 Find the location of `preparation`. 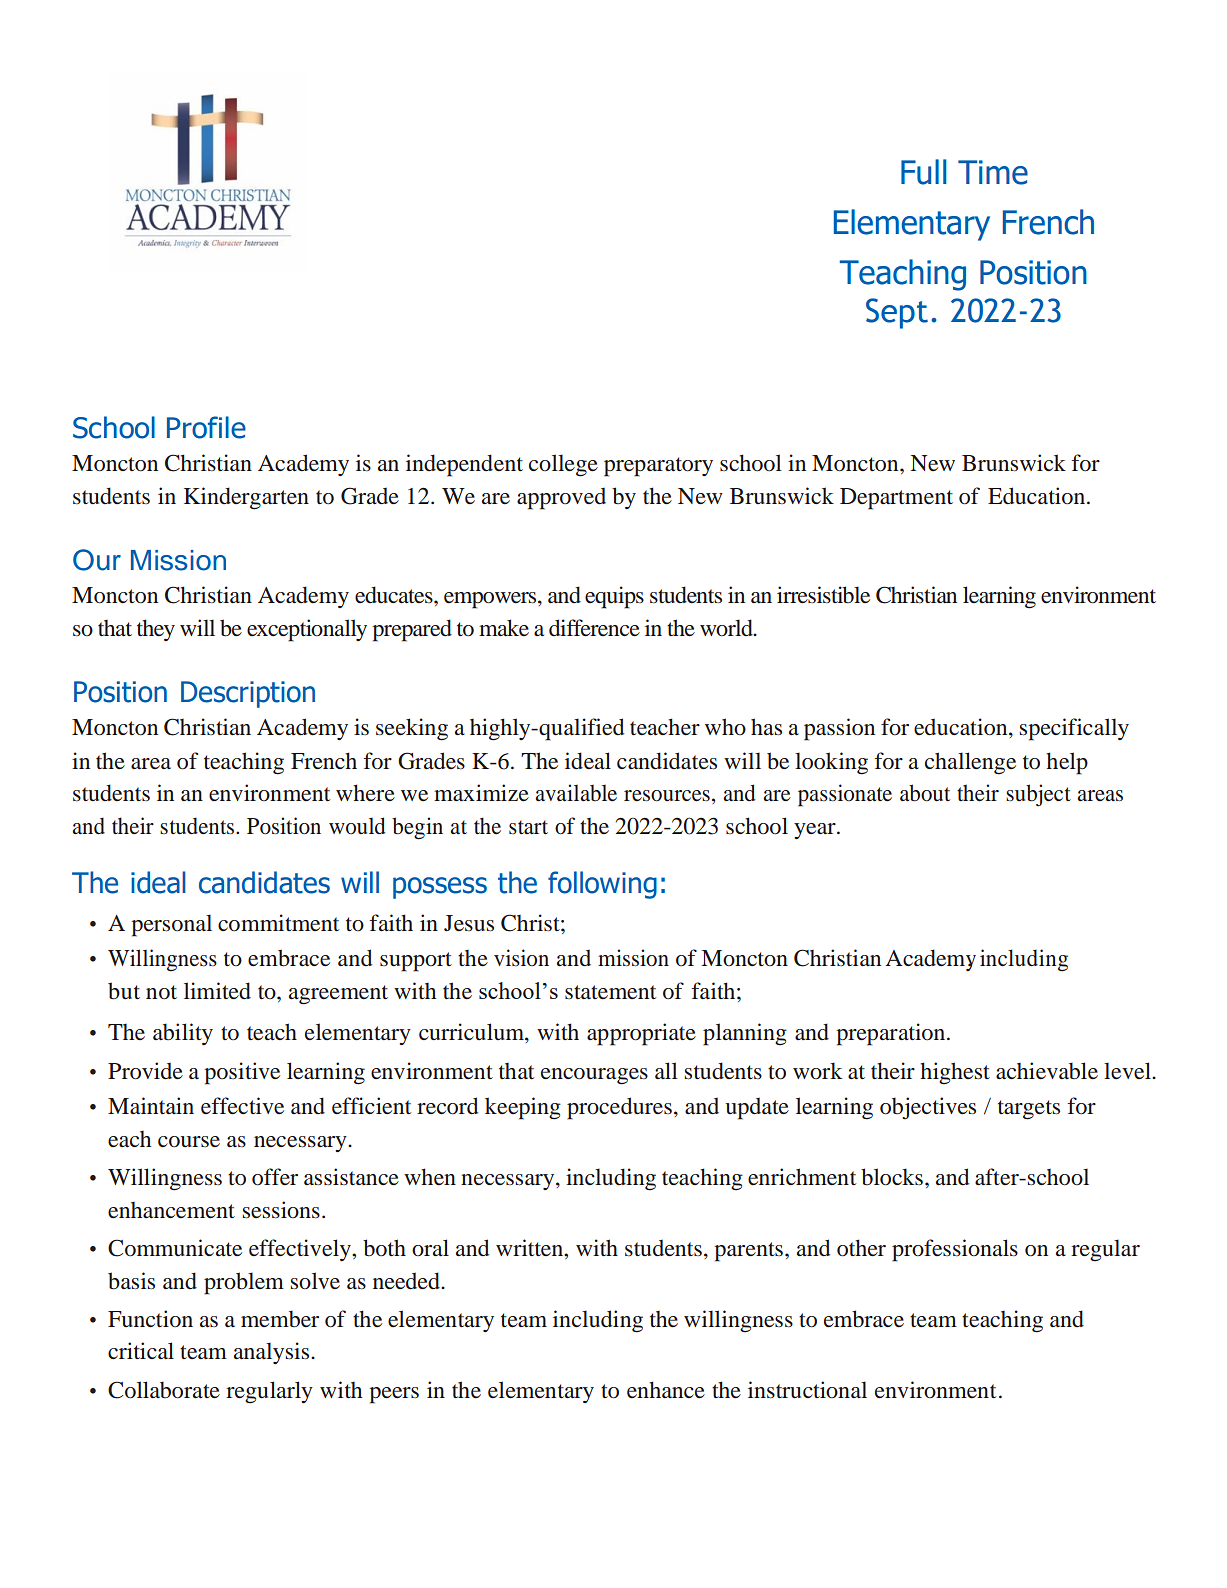

preparation is located at coordinates (892, 1034).
